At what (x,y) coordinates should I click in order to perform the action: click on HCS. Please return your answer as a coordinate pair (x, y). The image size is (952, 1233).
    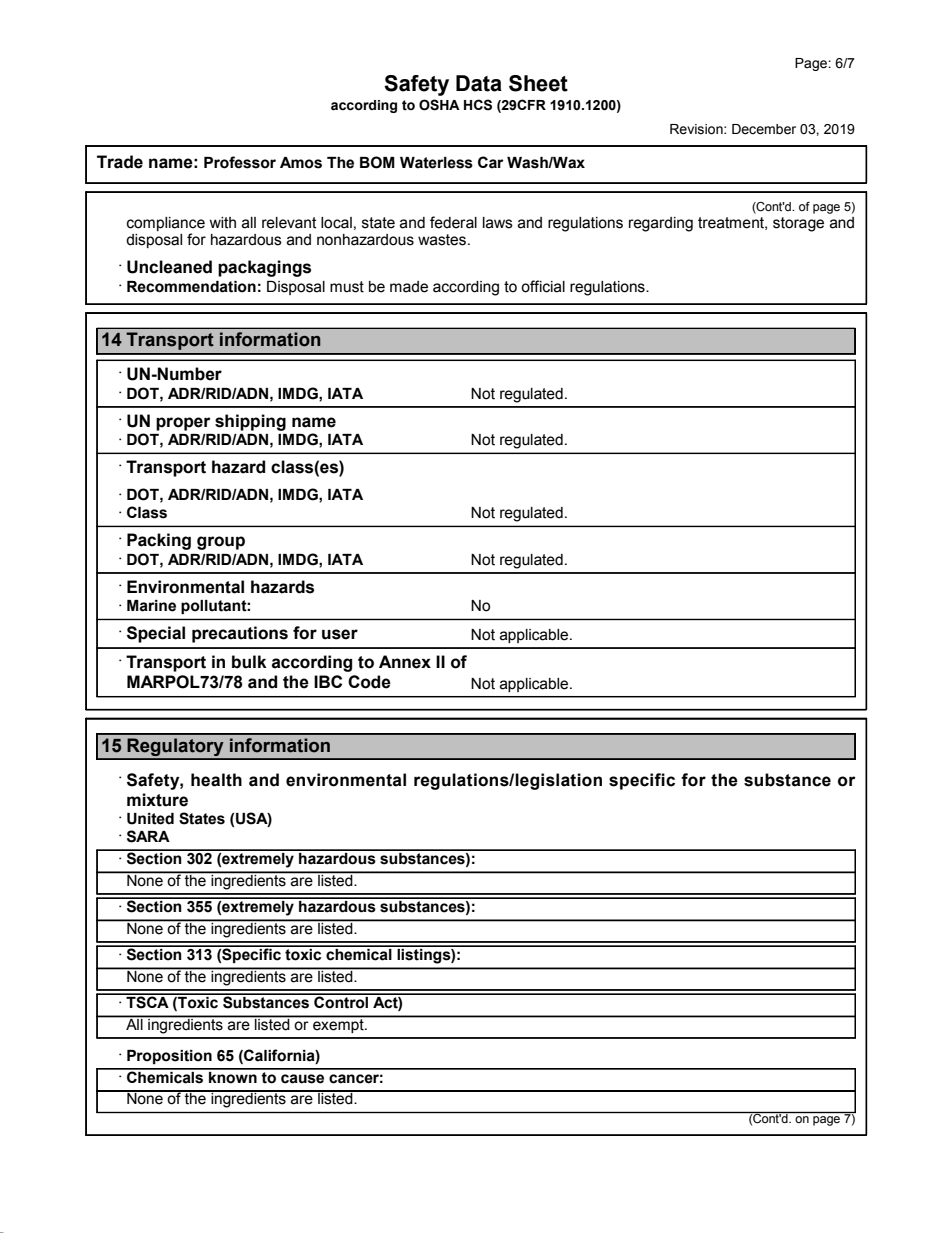
    Looking at the image, I should click on (478, 105).
